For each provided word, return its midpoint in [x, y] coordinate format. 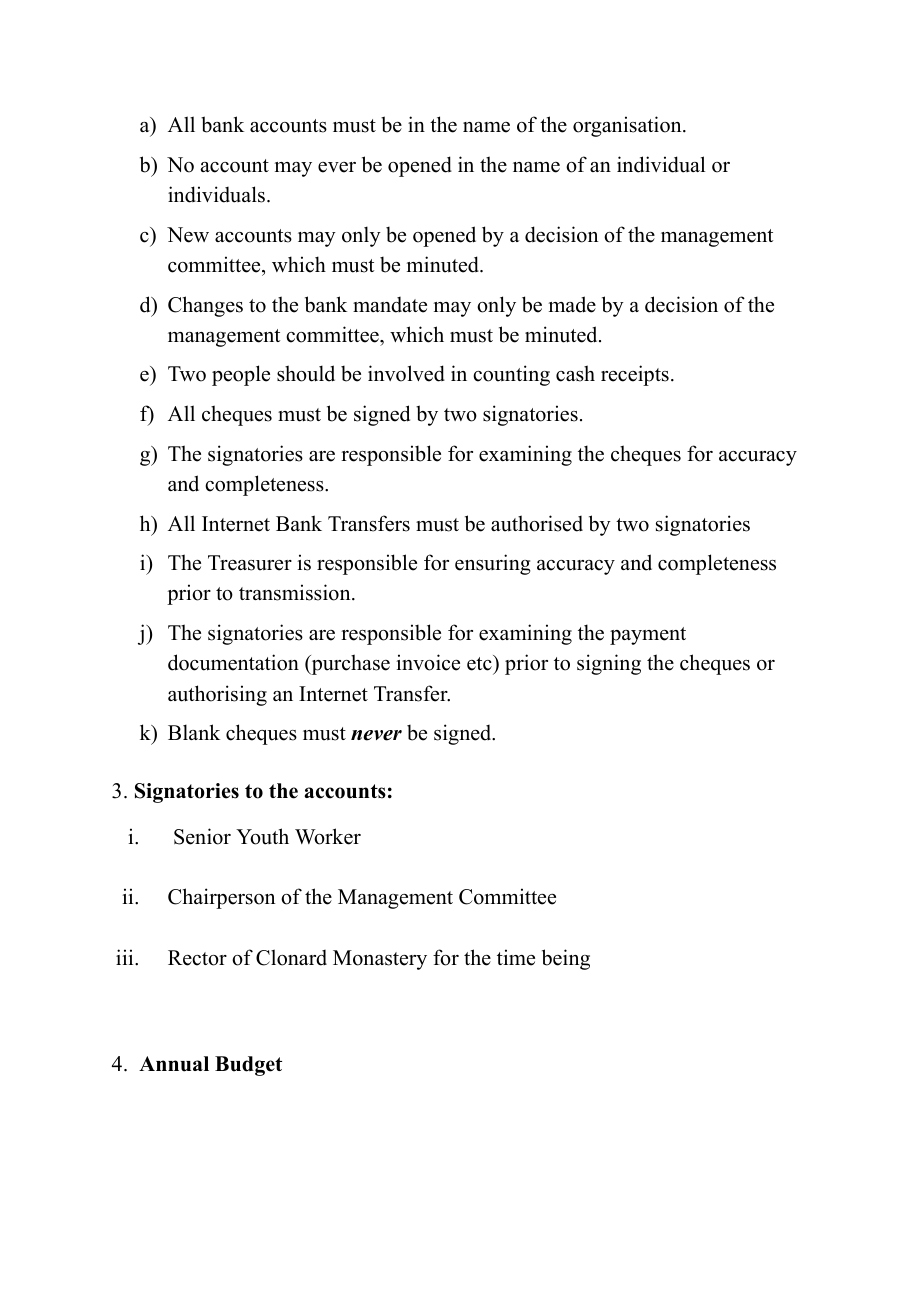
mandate [390, 305]
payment [648, 636]
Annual [174, 1064]
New [188, 235]
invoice [428, 662]
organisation [628, 126]
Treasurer [250, 563]
